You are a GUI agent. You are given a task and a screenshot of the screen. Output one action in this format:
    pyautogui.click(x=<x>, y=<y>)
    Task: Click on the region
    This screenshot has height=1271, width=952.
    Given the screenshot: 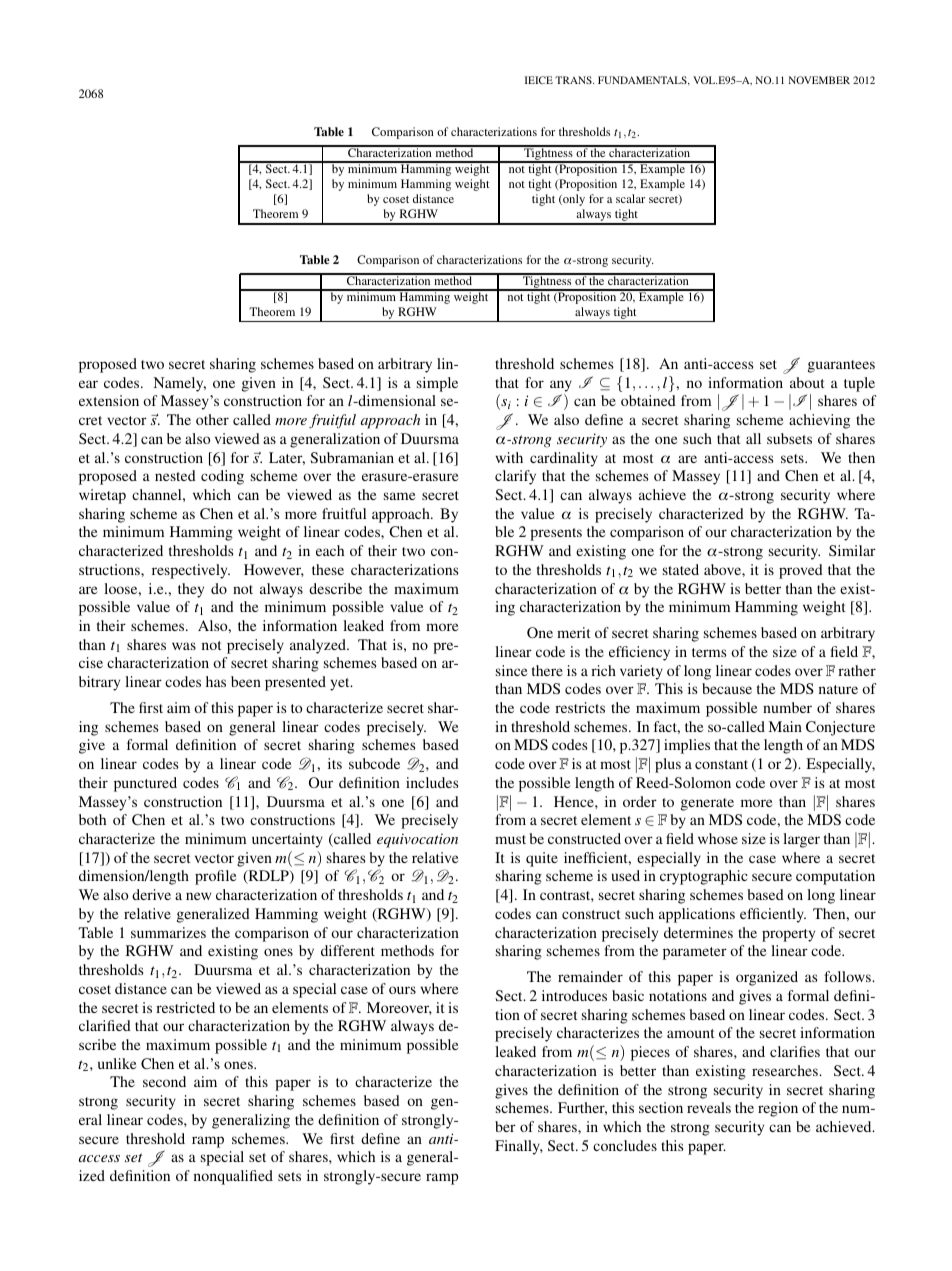 What is the action you would take?
    pyautogui.click(x=778, y=1109)
